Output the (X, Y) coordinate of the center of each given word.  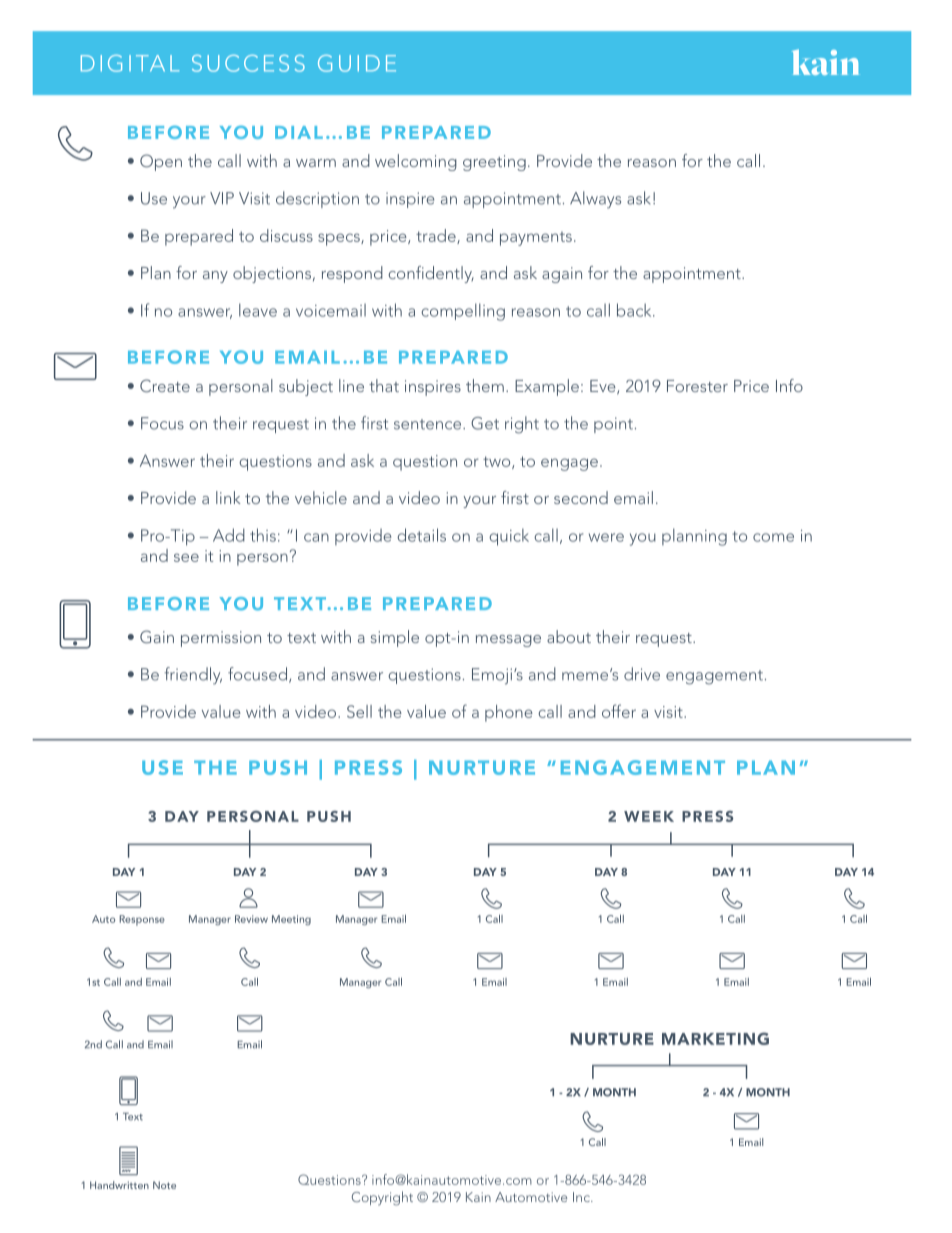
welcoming (416, 162)
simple (395, 638)
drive (642, 674)
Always (595, 200)
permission (221, 639)
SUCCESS (248, 63)
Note (164, 1185)
